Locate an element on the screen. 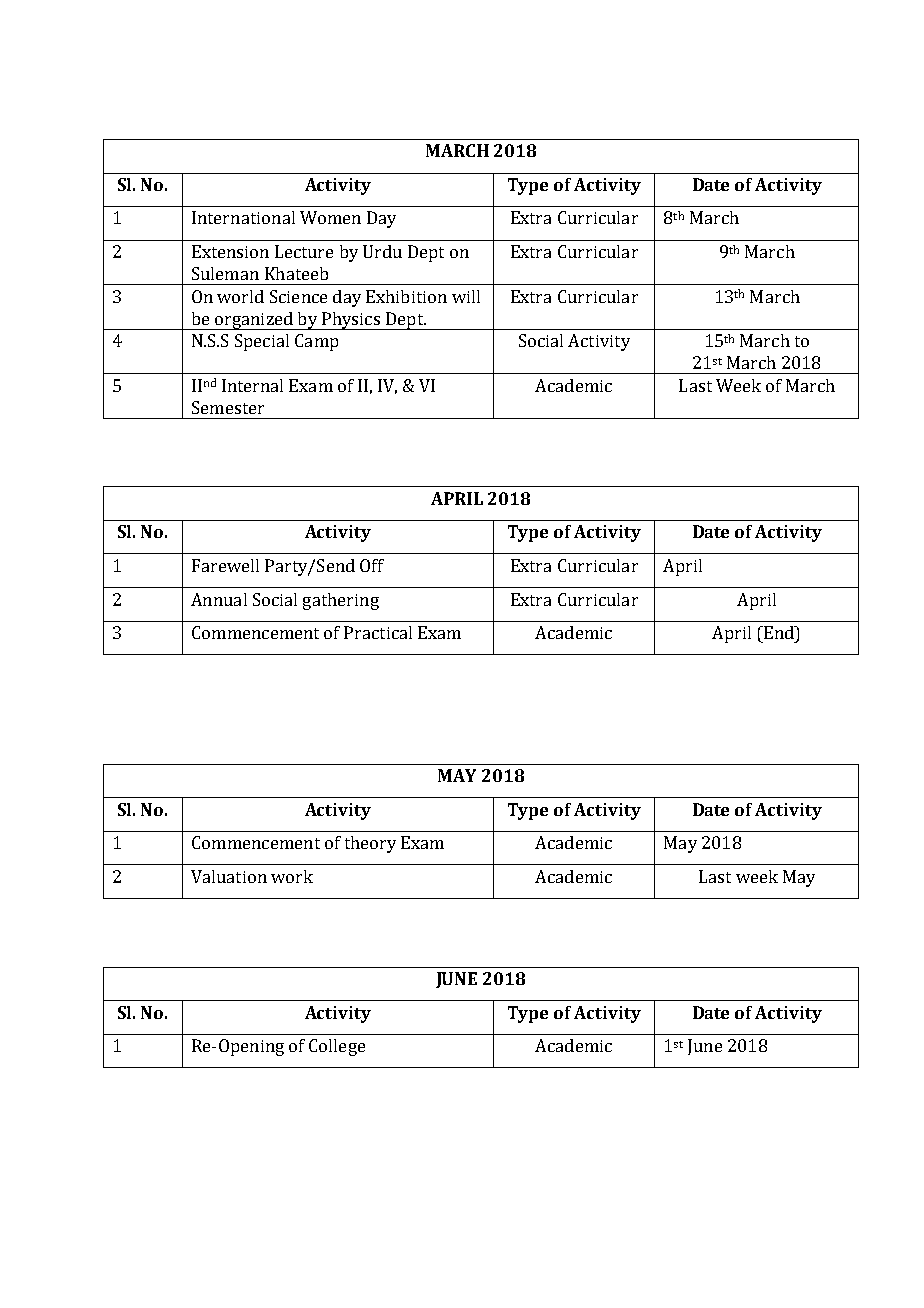 This screenshot has width=924, height=1308. International is located at coordinates (243, 217).
